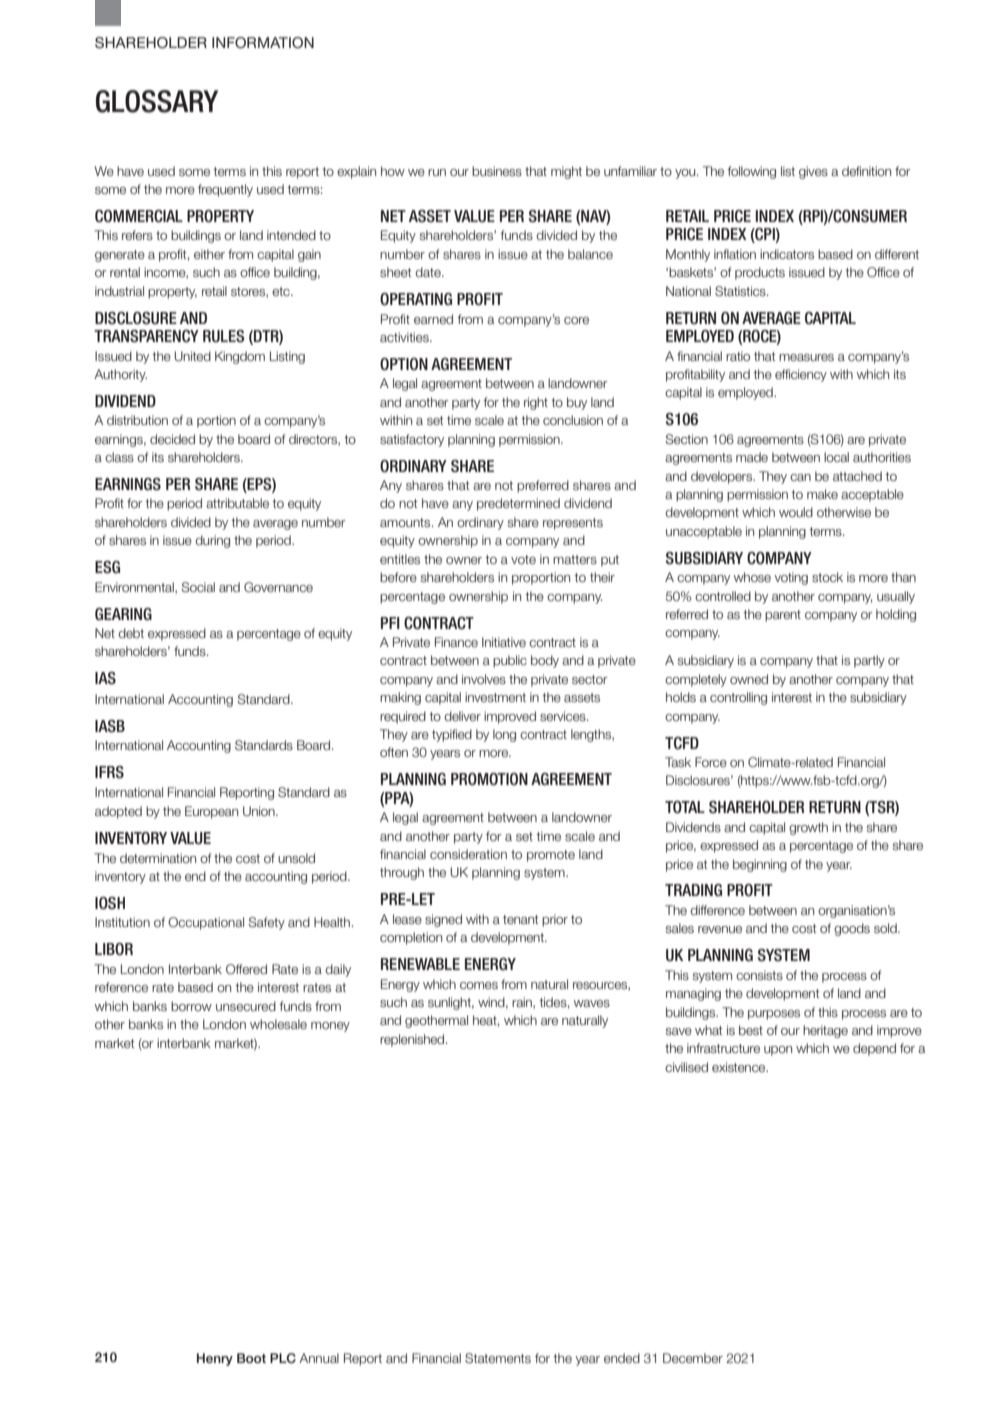 This page has width=997, height=1410. I want to click on GLOSSARY, so click(157, 101).
